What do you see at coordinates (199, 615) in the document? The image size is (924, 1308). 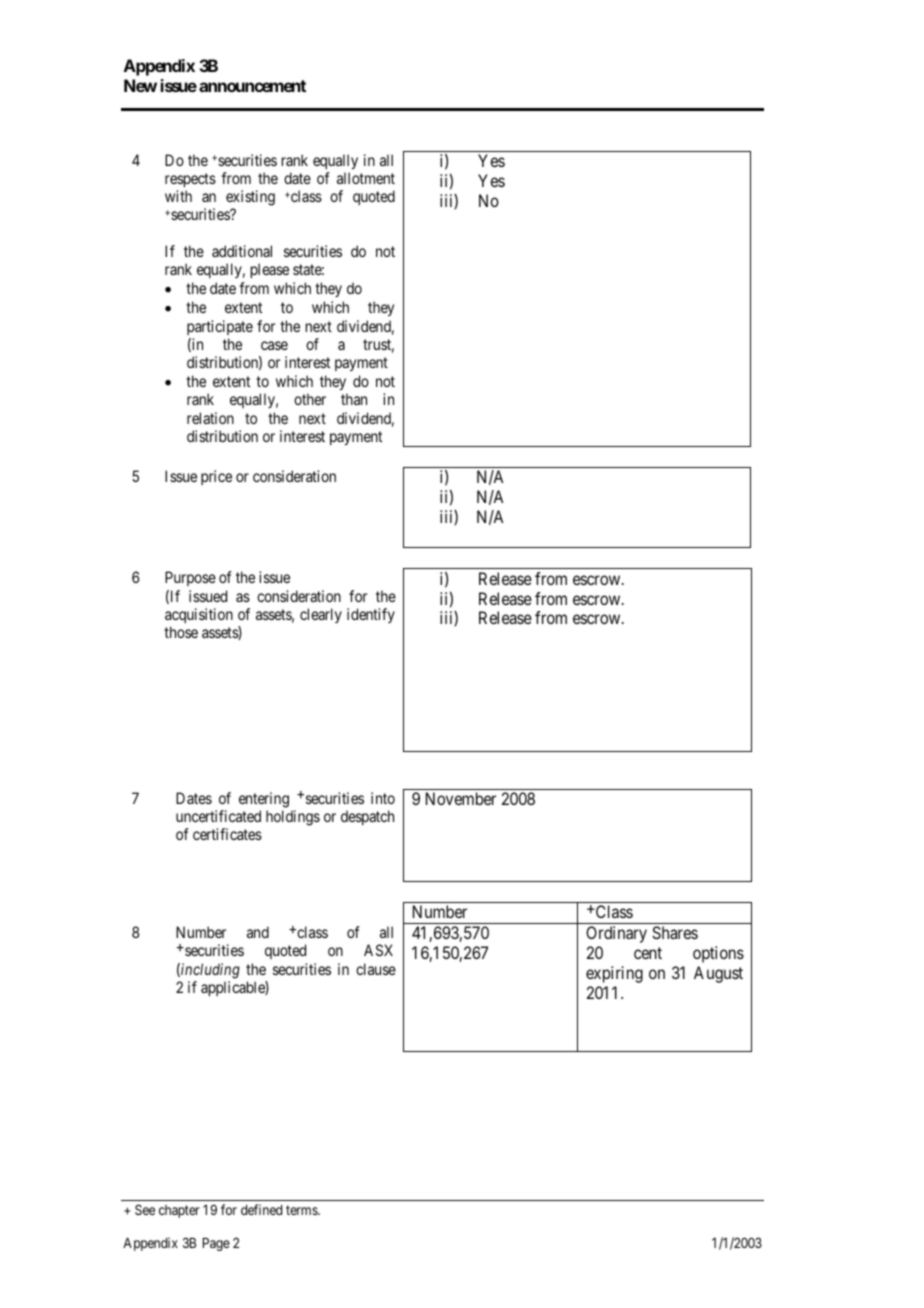 I see `acquisition` at bounding box center [199, 615].
